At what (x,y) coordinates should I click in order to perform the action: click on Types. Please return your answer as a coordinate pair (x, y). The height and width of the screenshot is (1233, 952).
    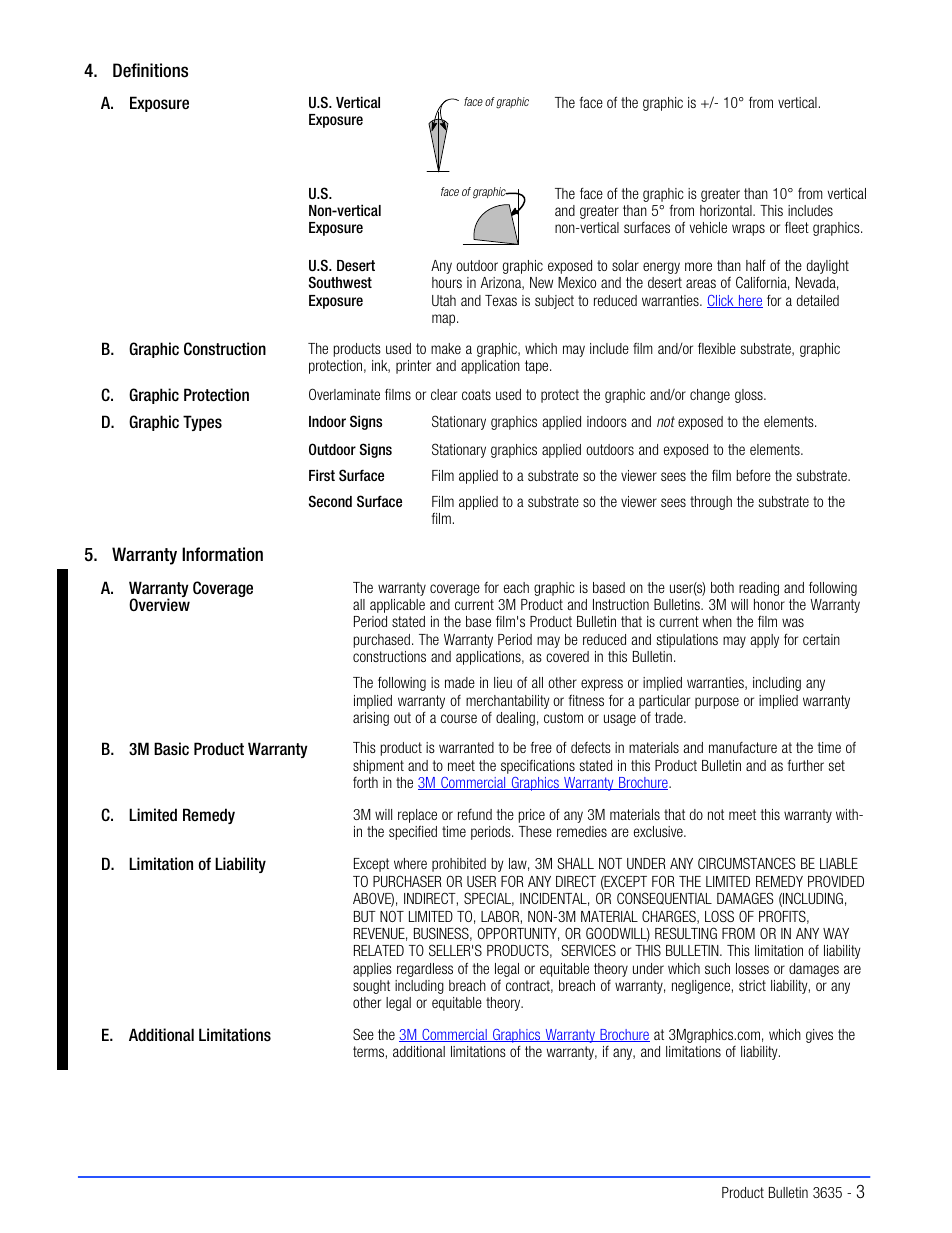
    Looking at the image, I should click on (202, 423).
